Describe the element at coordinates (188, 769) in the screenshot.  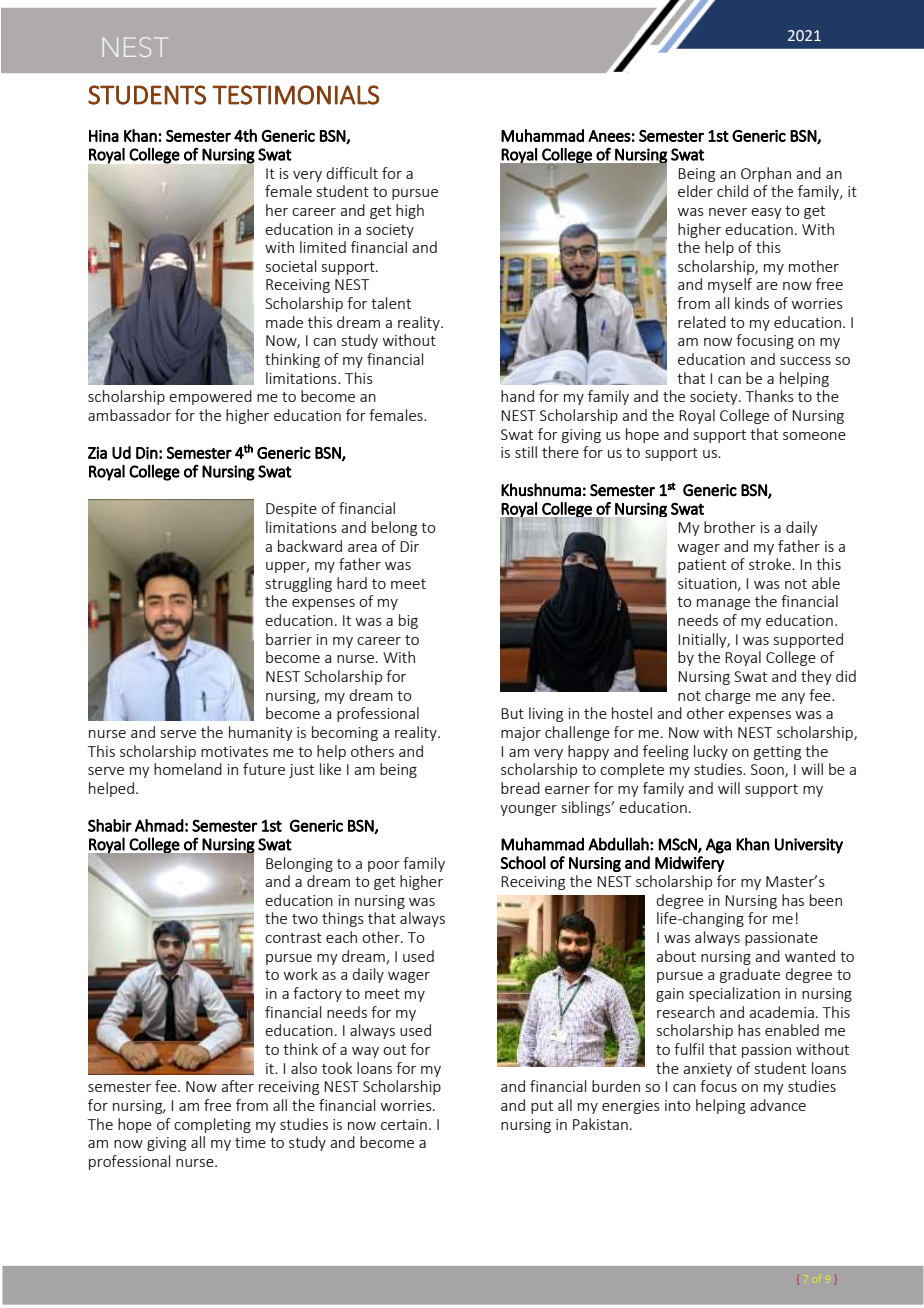
I see `homeland` at that location.
